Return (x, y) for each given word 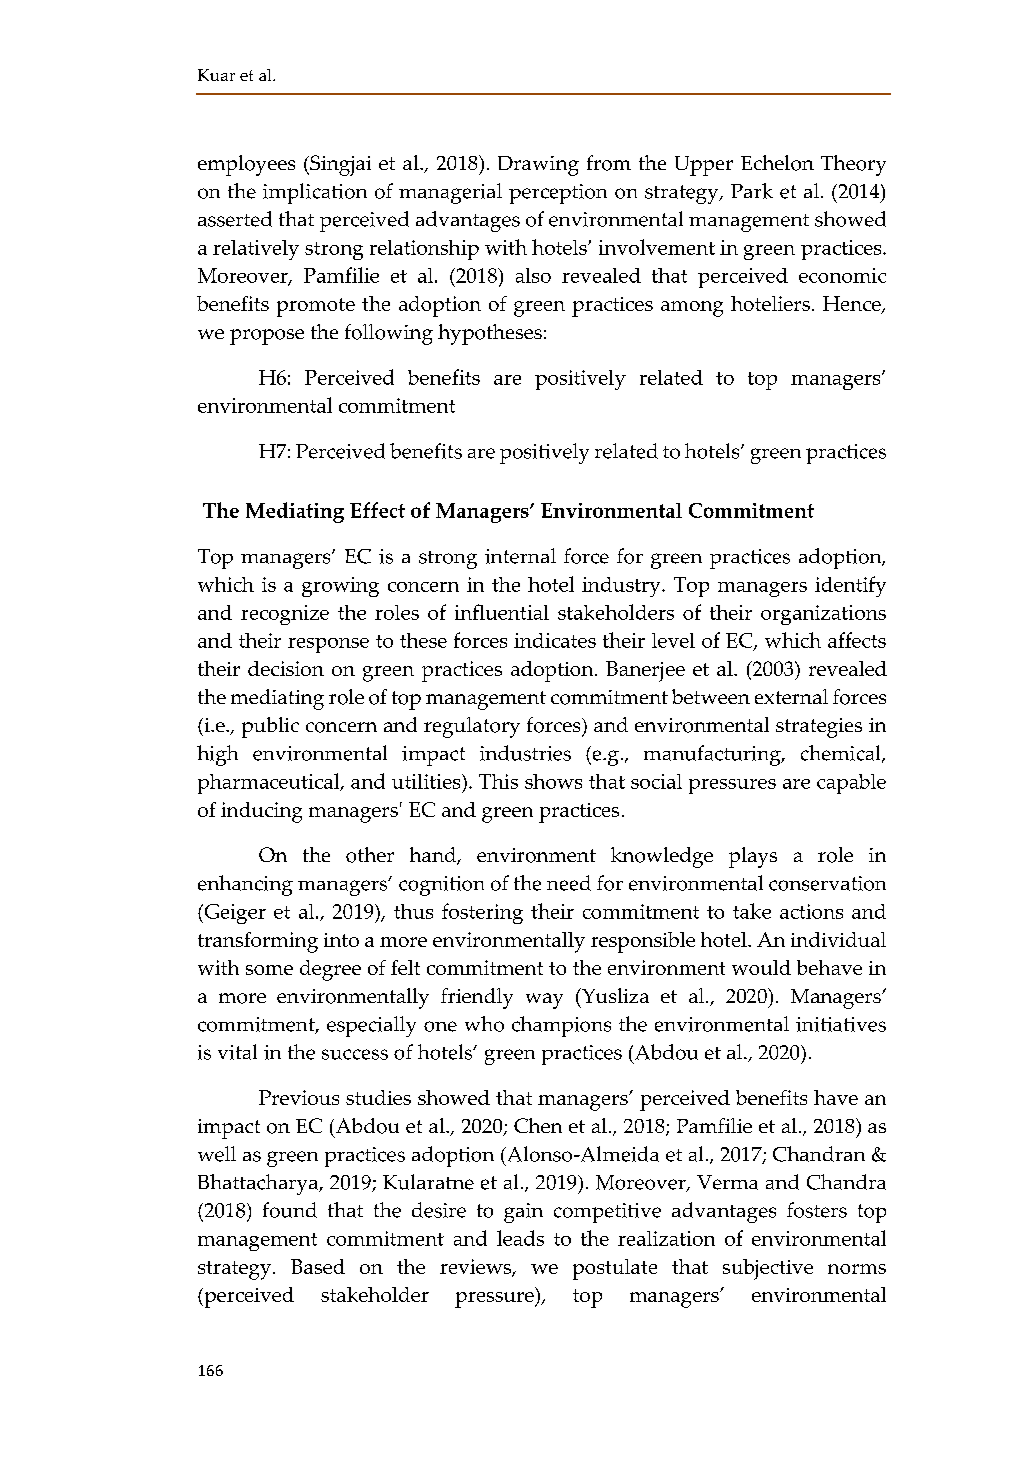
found (290, 1210)
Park (752, 191)
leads (520, 1238)
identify (850, 586)
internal (520, 556)
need (569, 883)
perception (558, 194)
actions (811, 911)
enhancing (245, 885)
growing (340, 587)
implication (315, 193)
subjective (768, 1269)
